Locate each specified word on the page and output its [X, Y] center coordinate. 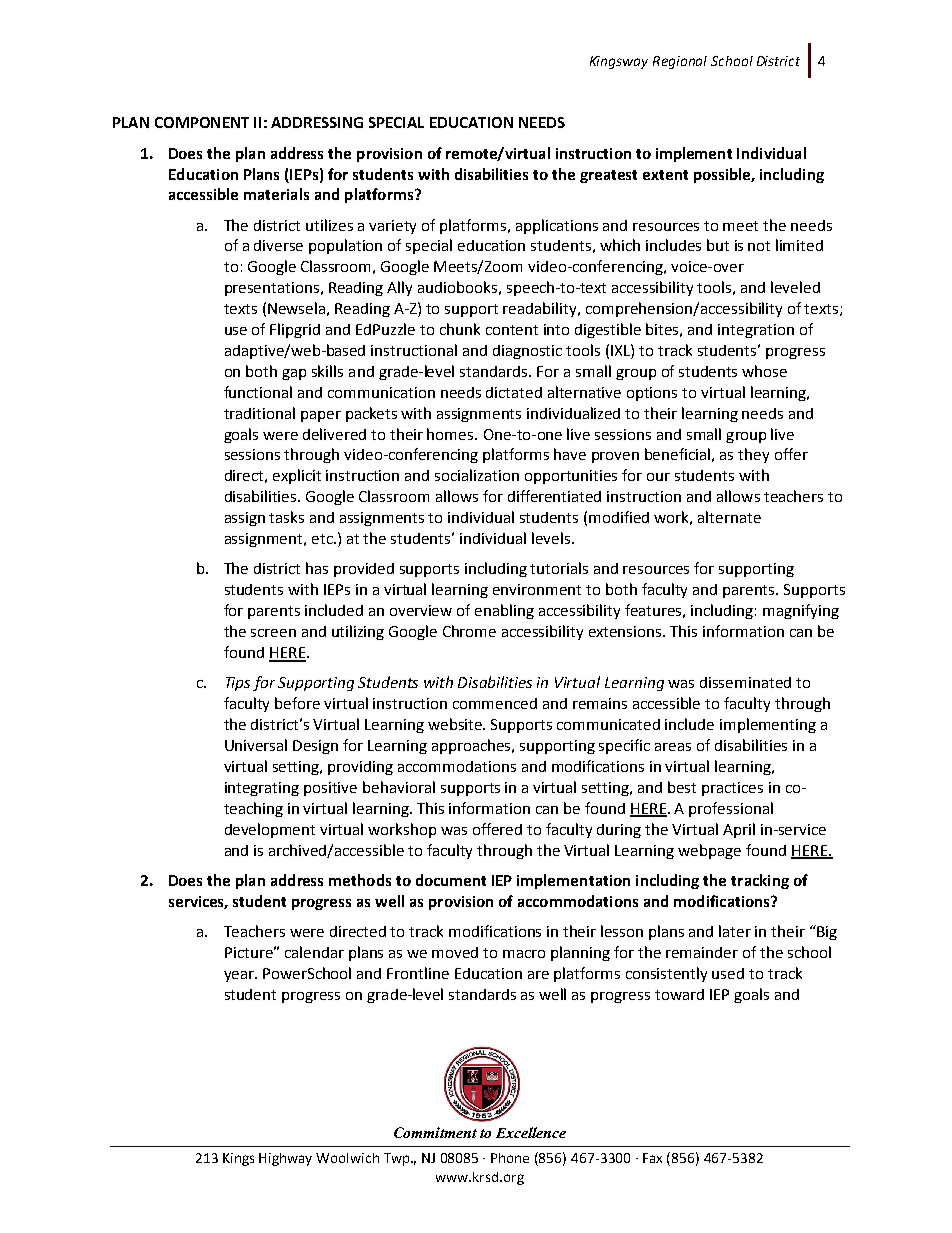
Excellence [531, 1132]
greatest [608, 176]
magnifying [801, 611]
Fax [652, 1158]
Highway [285, 1159]
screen [273, 633]
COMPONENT [202, 122]
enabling [504, 611]
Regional [680, 62]
